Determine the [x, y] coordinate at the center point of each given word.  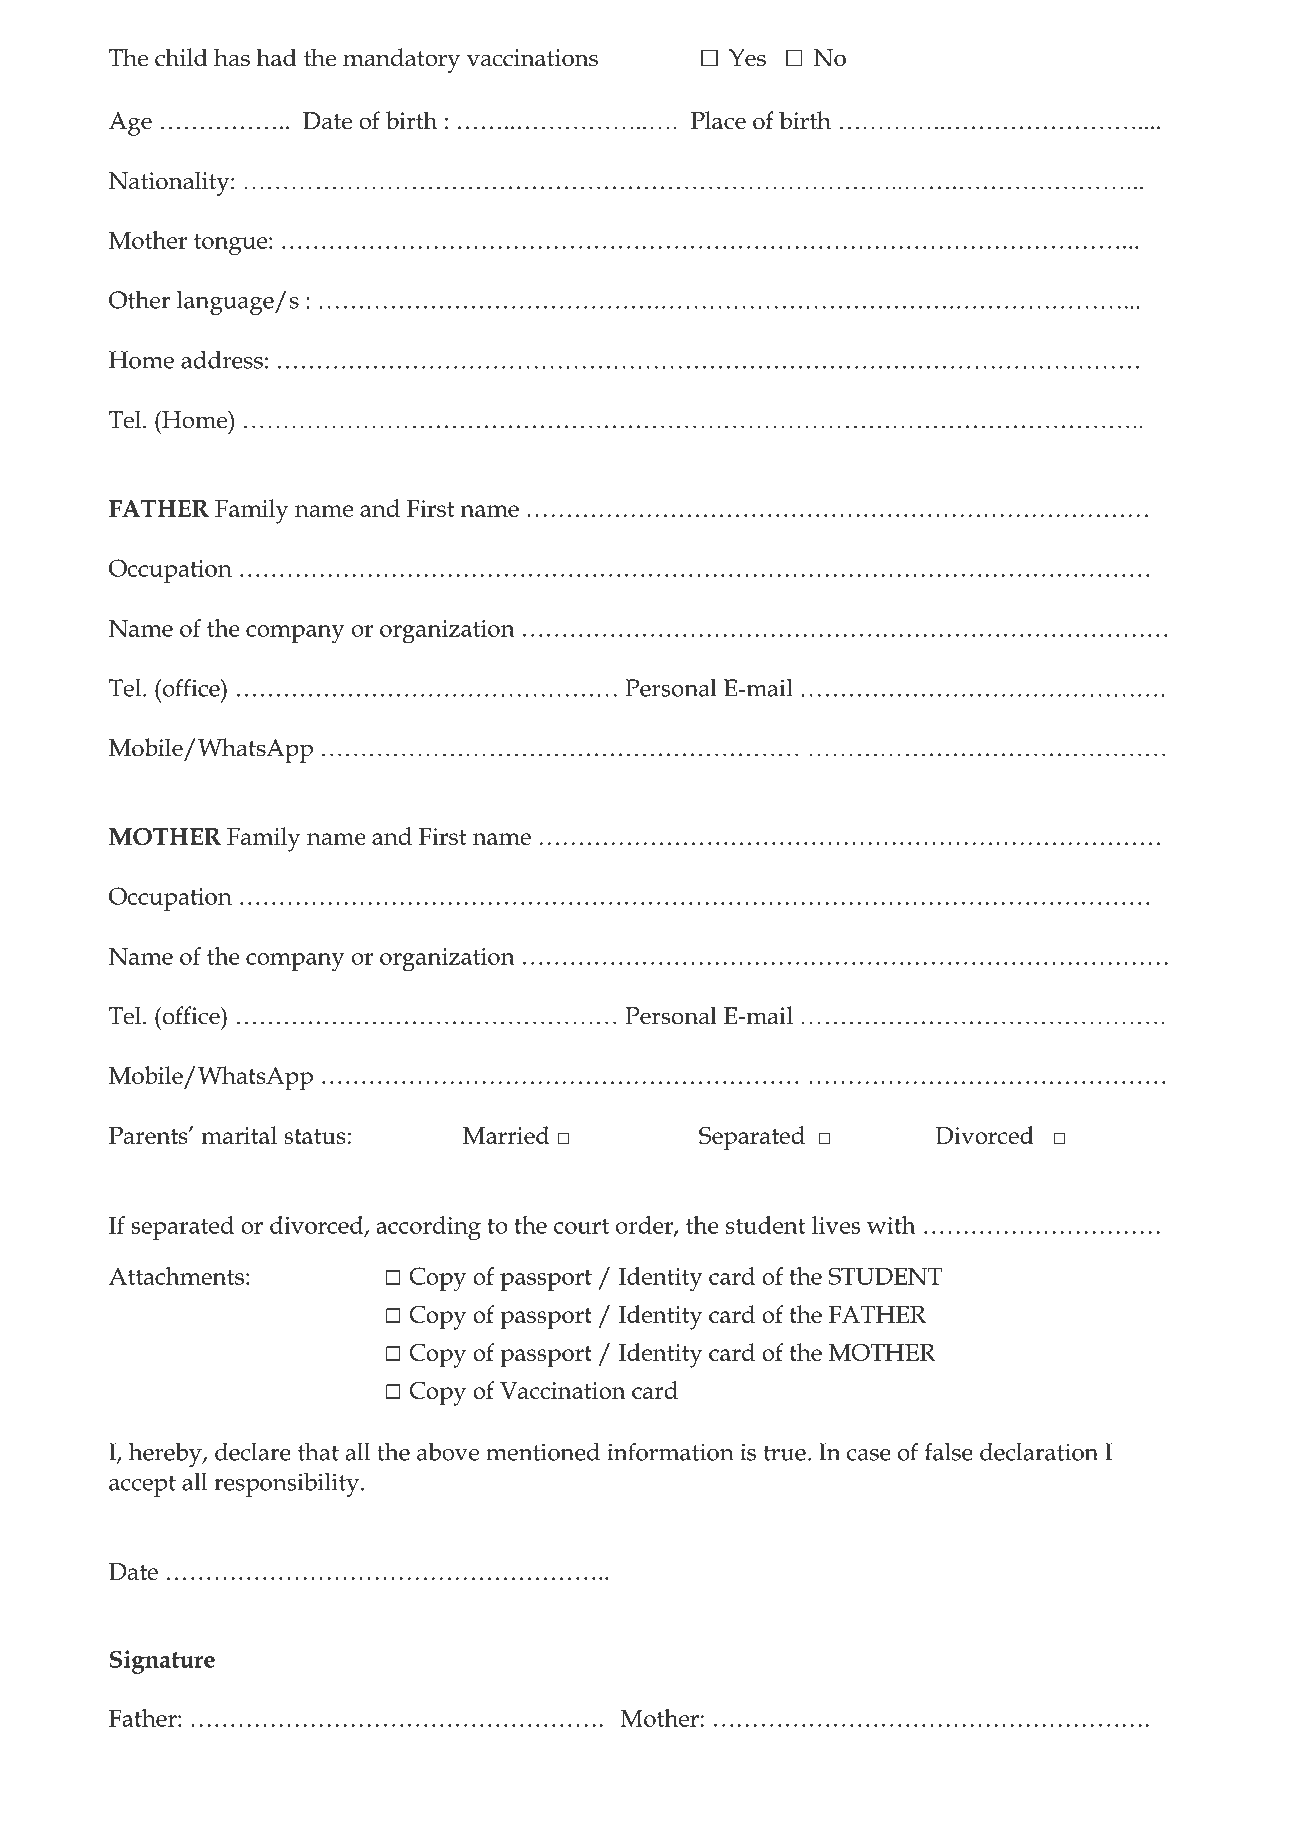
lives [836, 1225]
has [232, 57]
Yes [747, 58]
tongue [232, 244]
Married [506, 1135]
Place [718, 120]
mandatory [401, 60]
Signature [162, 1662]
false [949, 1451]
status [315, 1136]
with [891, 1225]
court [581, 1226]
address [222, 359]
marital [239, 1135]
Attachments [176, 1276]
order [645, 1226]
